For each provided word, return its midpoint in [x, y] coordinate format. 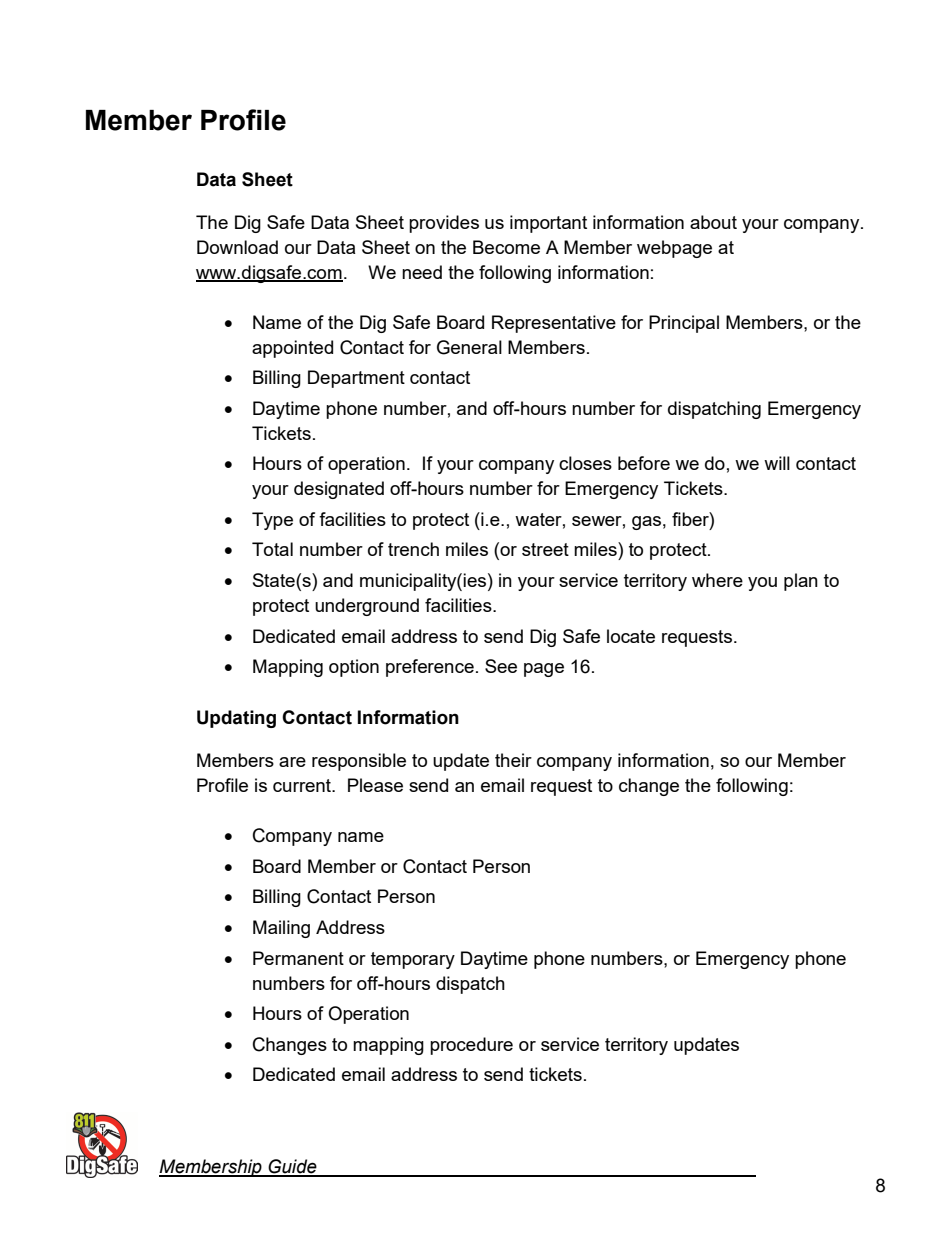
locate [631, 636]
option [354, 668]
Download [237, 247]
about [713, 222]
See [501, 666]
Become [506, 247]
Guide [293, 1167]
